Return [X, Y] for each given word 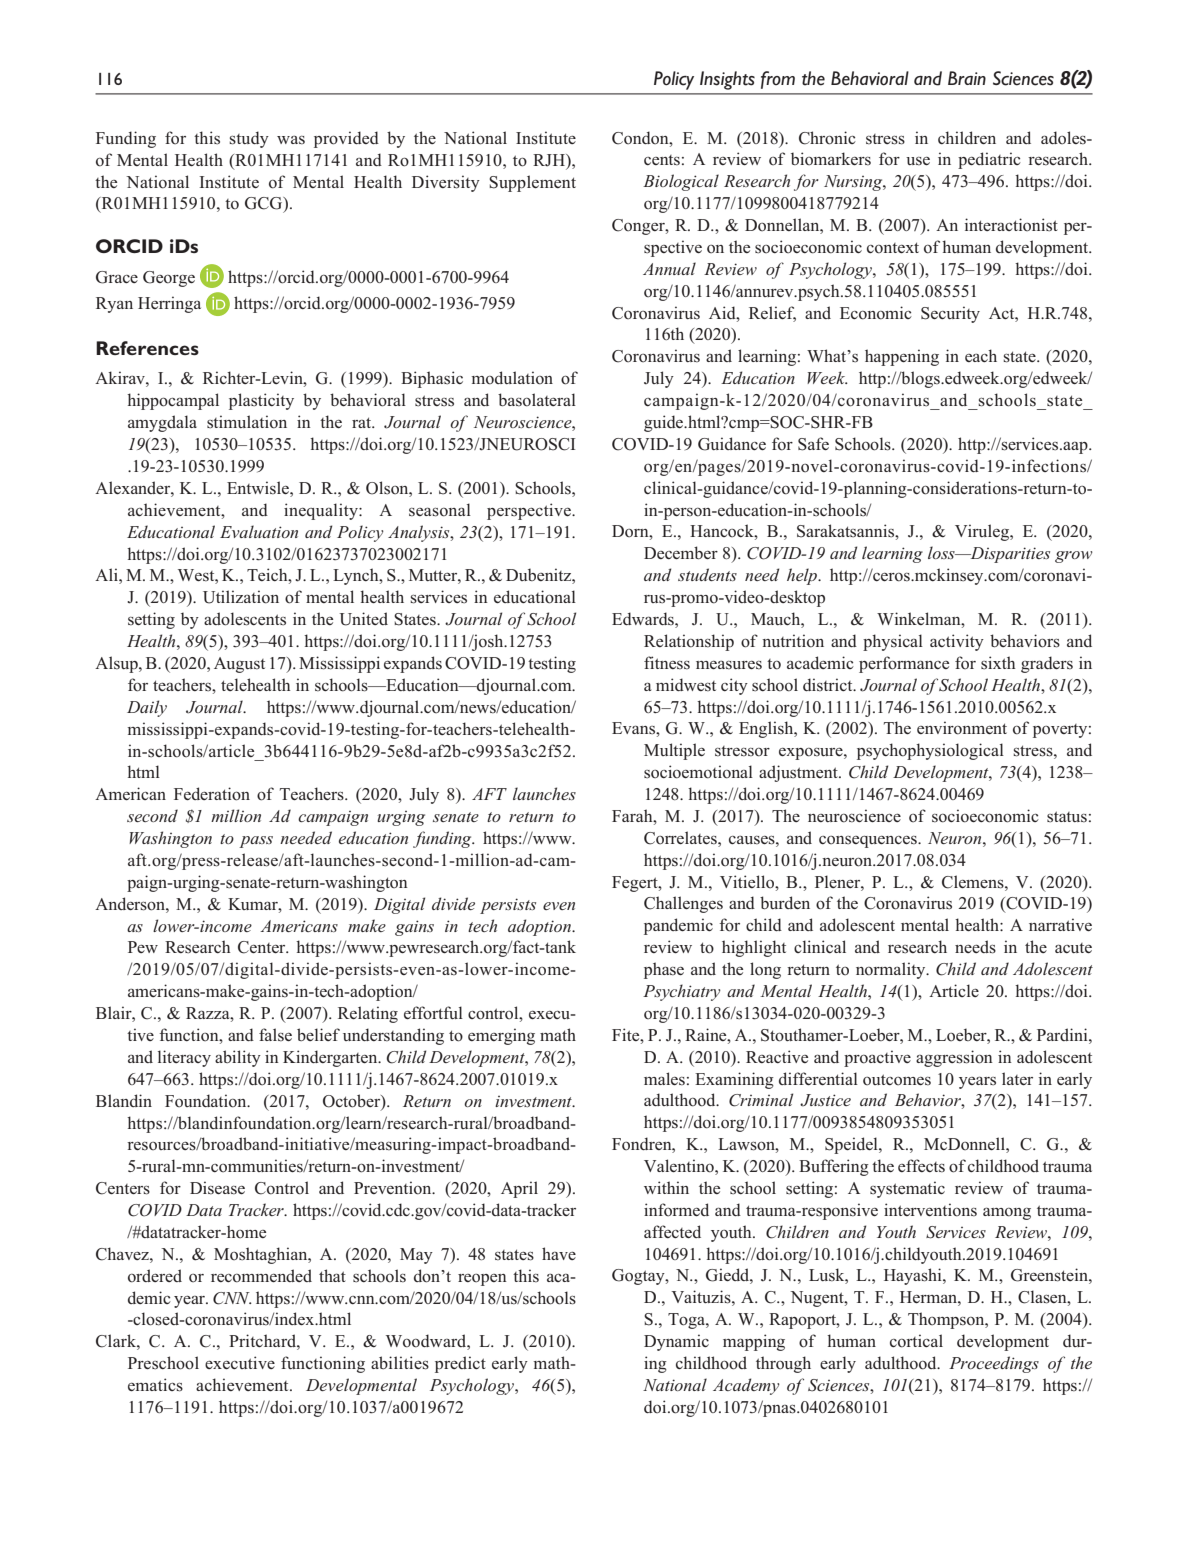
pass [256, 842]
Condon [641, 138]
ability [238, 1058]
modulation [512, 378]
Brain [967, 78]
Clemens [974, 882]
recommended [261, 1276]
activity [957, 642]
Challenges [683, 904]
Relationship [689, 642]
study [249, 139]
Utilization [241, 597]
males [664, 1079]
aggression [954, 1058]
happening [902, 357]
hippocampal [173, 401]
